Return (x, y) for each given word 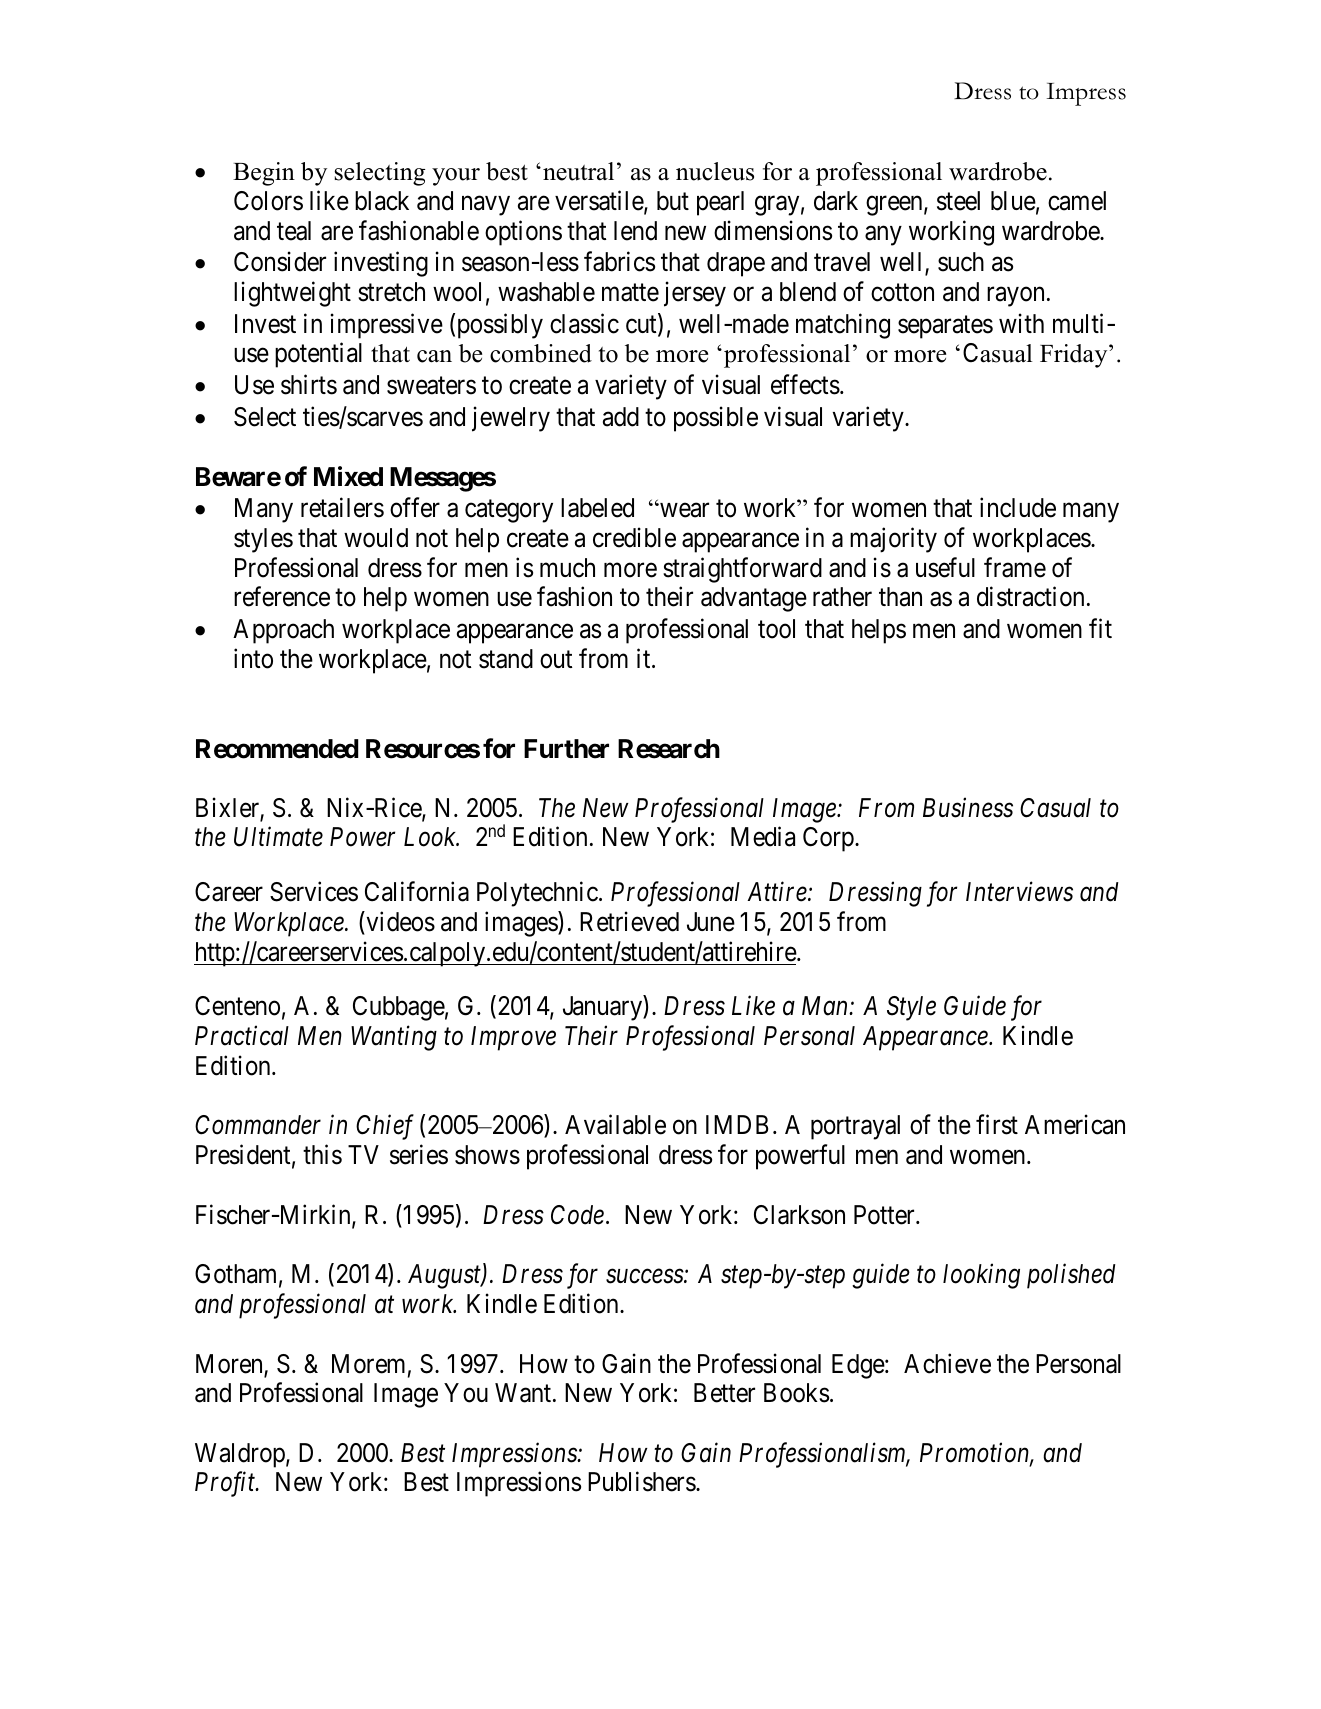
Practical (242, 1035)
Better (724, 1393)
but (673, 201)
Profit (226, 1484)
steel (958, 201)
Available (615, 1125)
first (997, 1125)
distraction (1030, 597)
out (556, 660)
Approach (283, 631)
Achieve (947, 1363)
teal (294, 231)
